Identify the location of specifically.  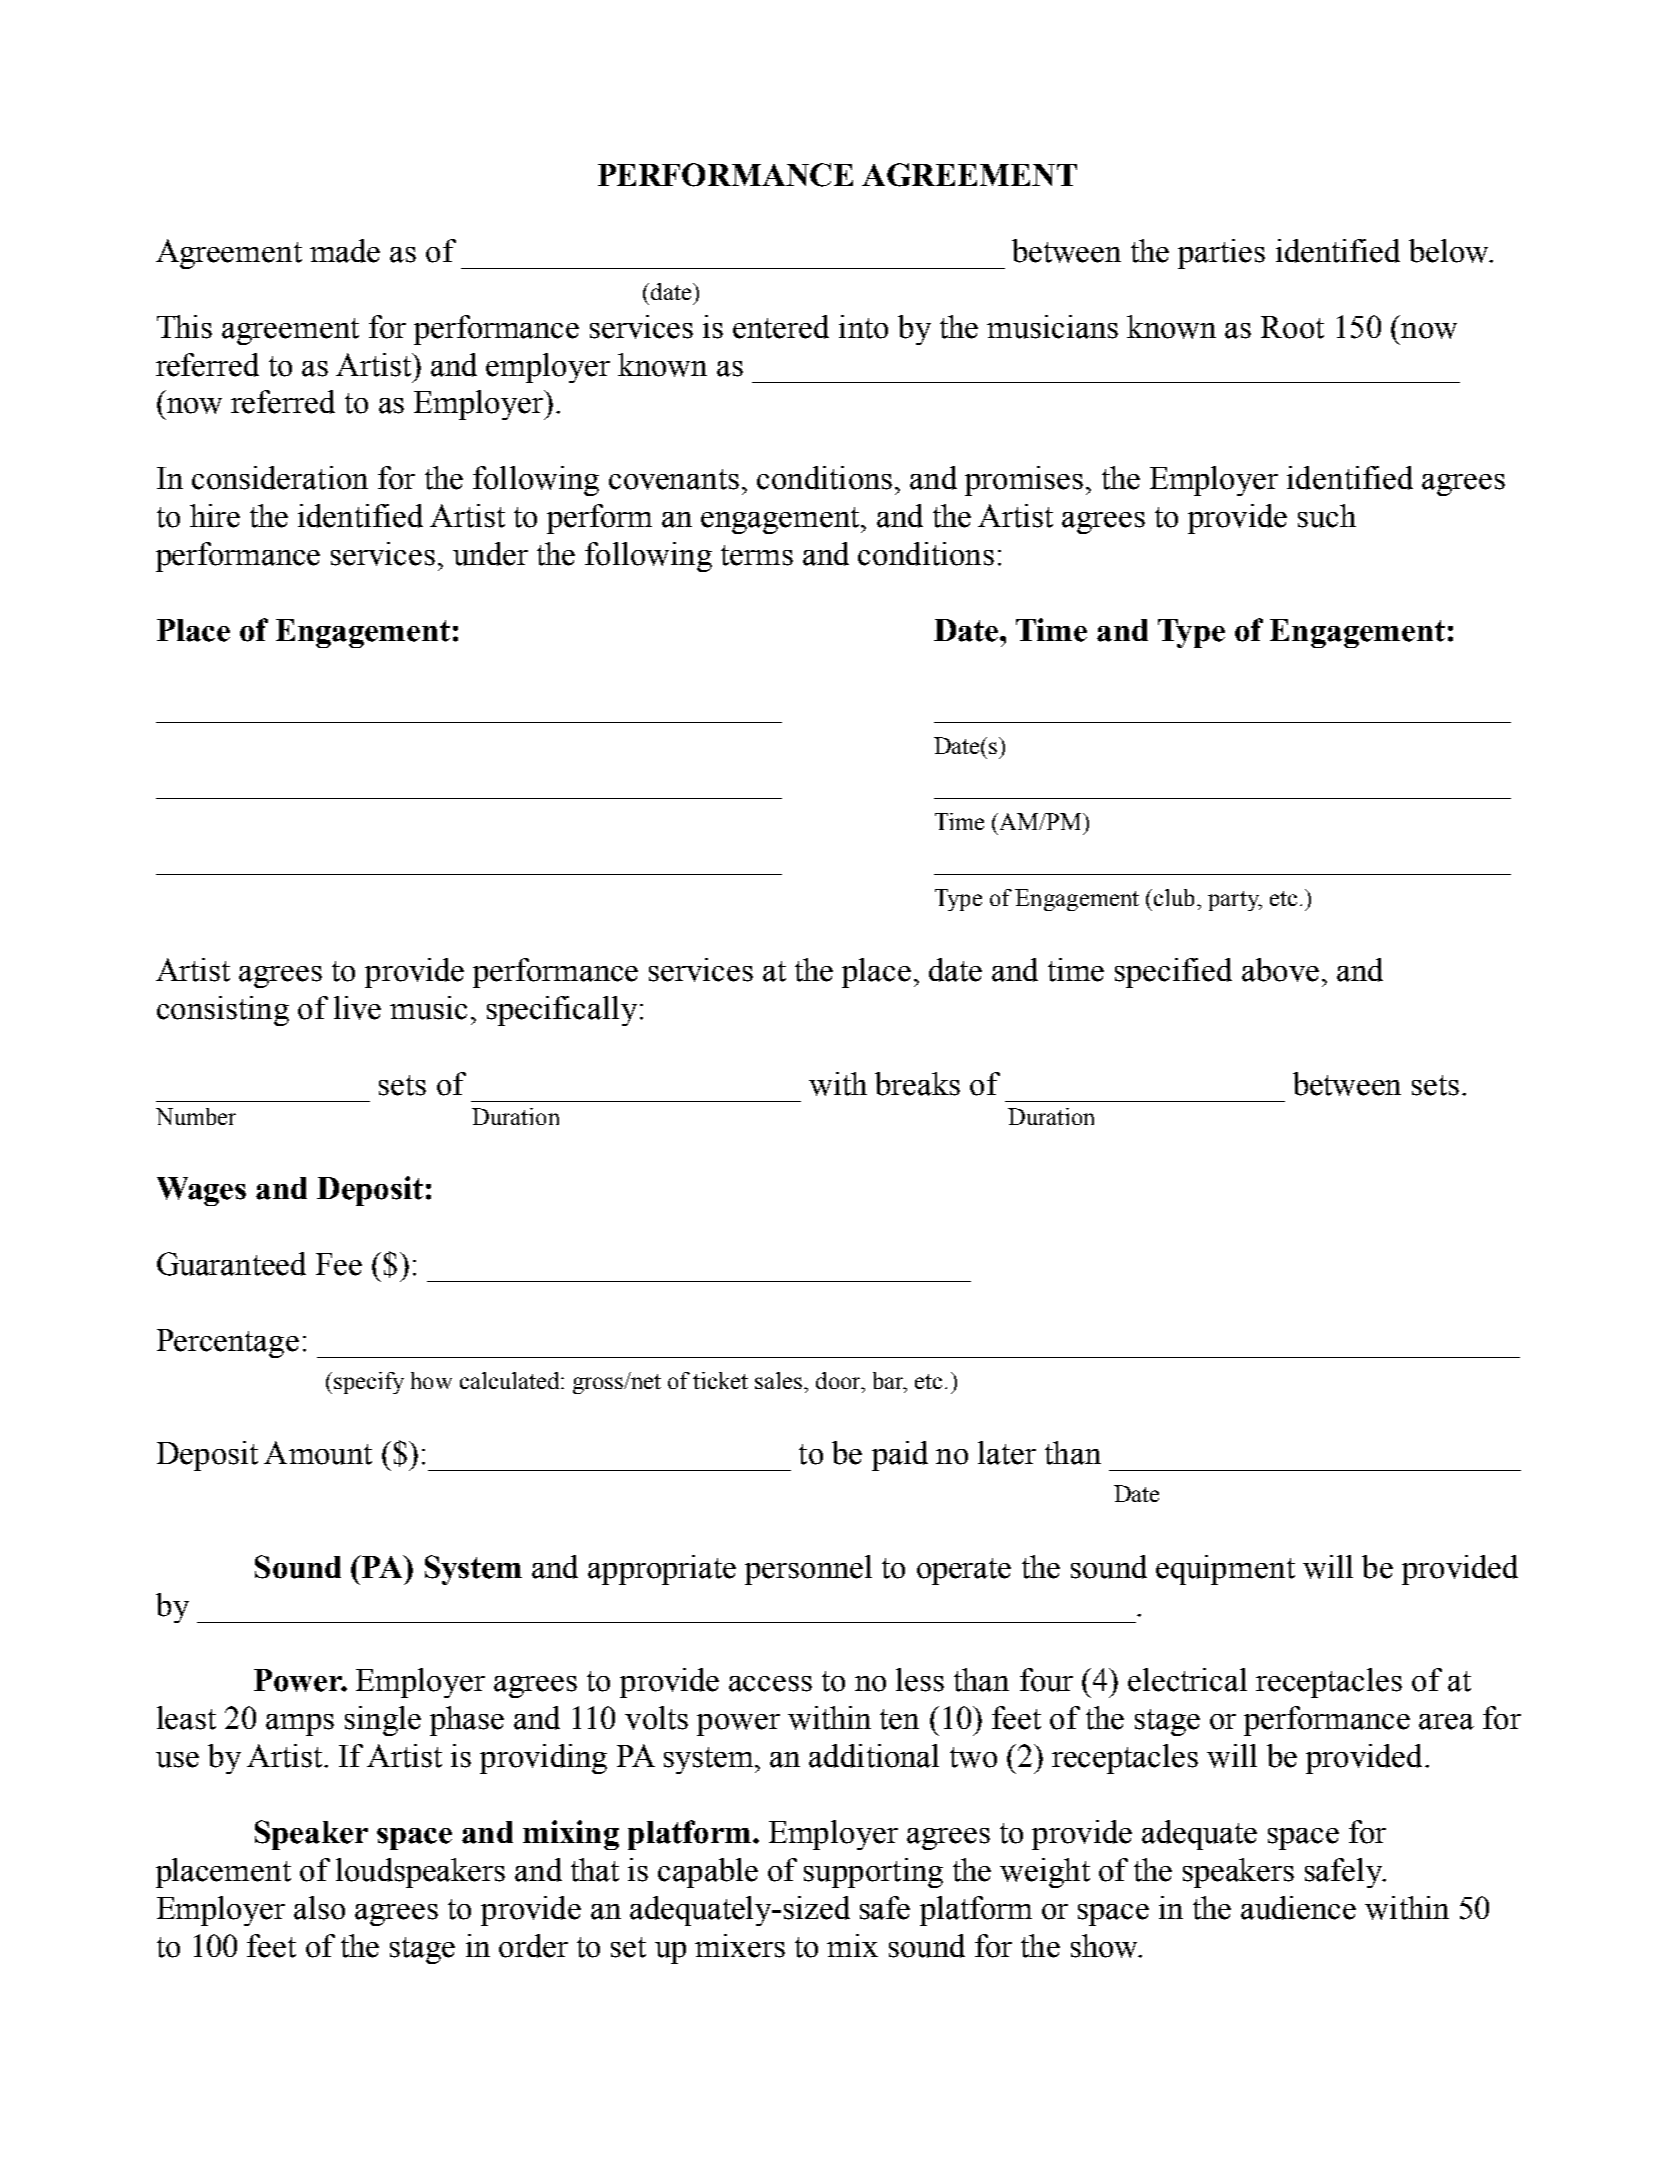
(562, 1011).
